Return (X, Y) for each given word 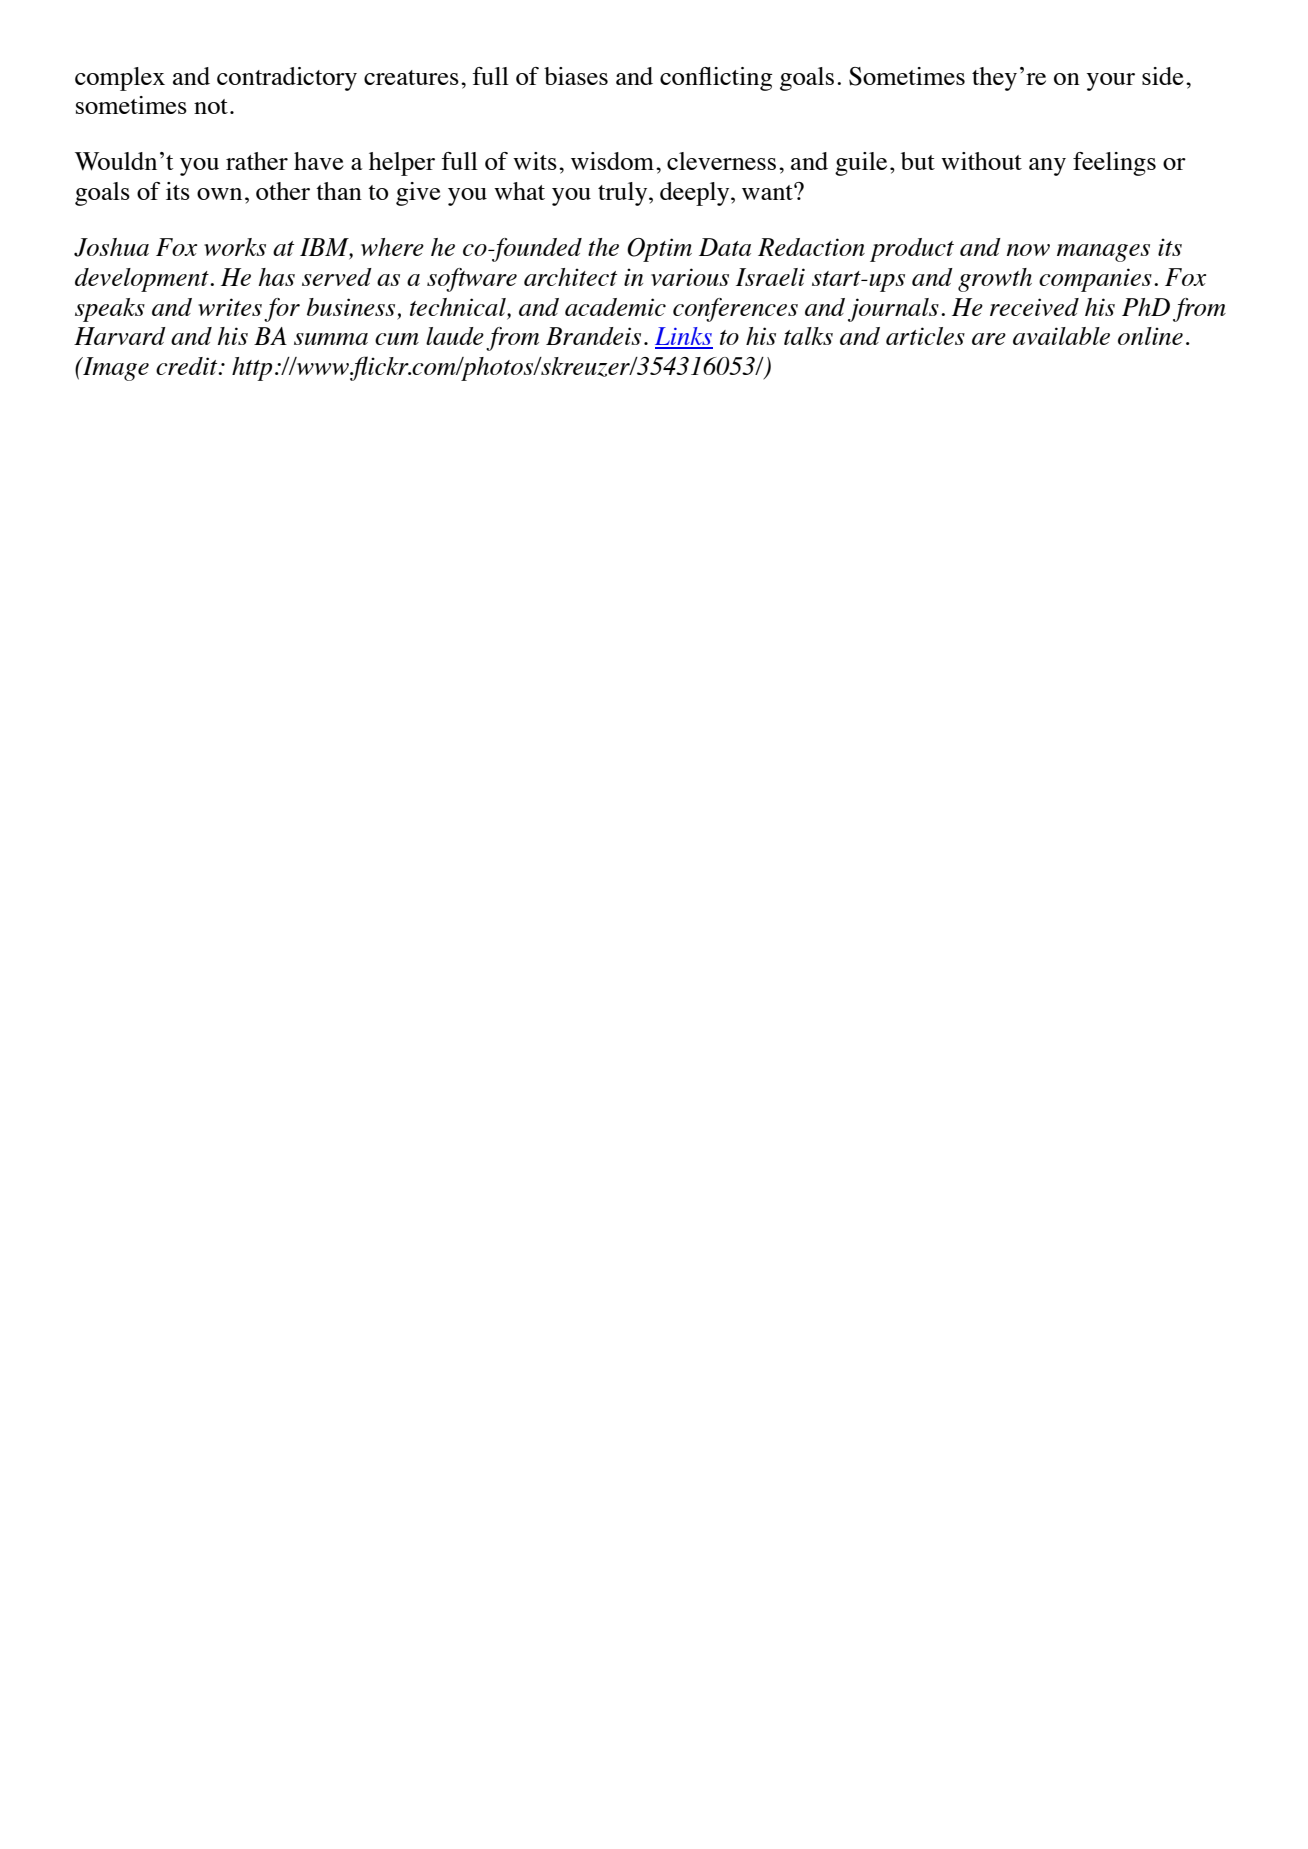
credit (188, 366)
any (1047, 167)
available (1061, 336)
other (283, 191)
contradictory (287, 79)
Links (684, 337)
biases (576, 76)
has (277, 277)
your (1111, 82)
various (690, 277)
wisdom (612, 161)
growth (995, 280)
